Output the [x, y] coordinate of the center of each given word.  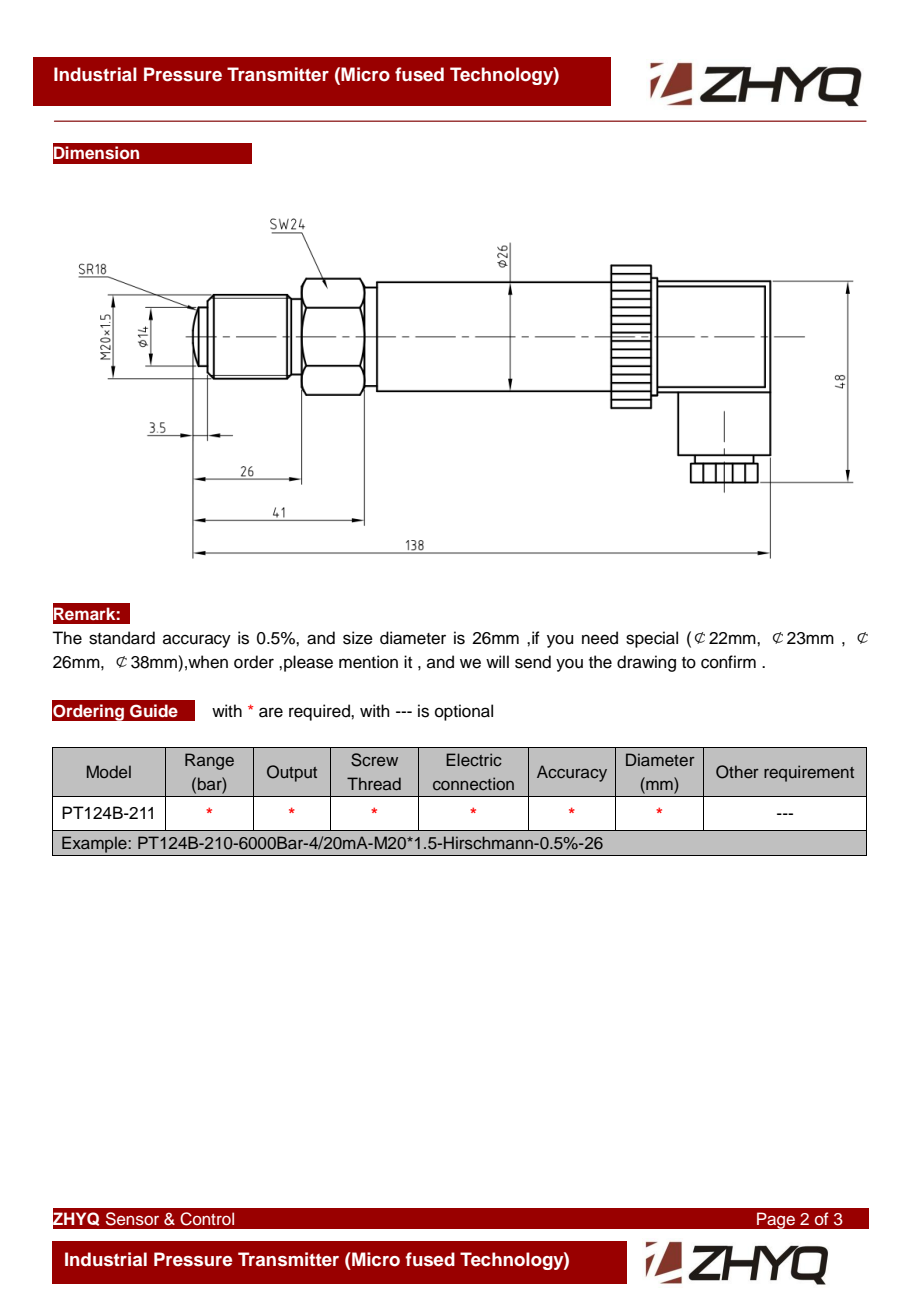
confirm [728, 662]
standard [122, 638]
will [497, 661]
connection [473, 783]
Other [737, 772]
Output [292, 773]
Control [207, 1219]
